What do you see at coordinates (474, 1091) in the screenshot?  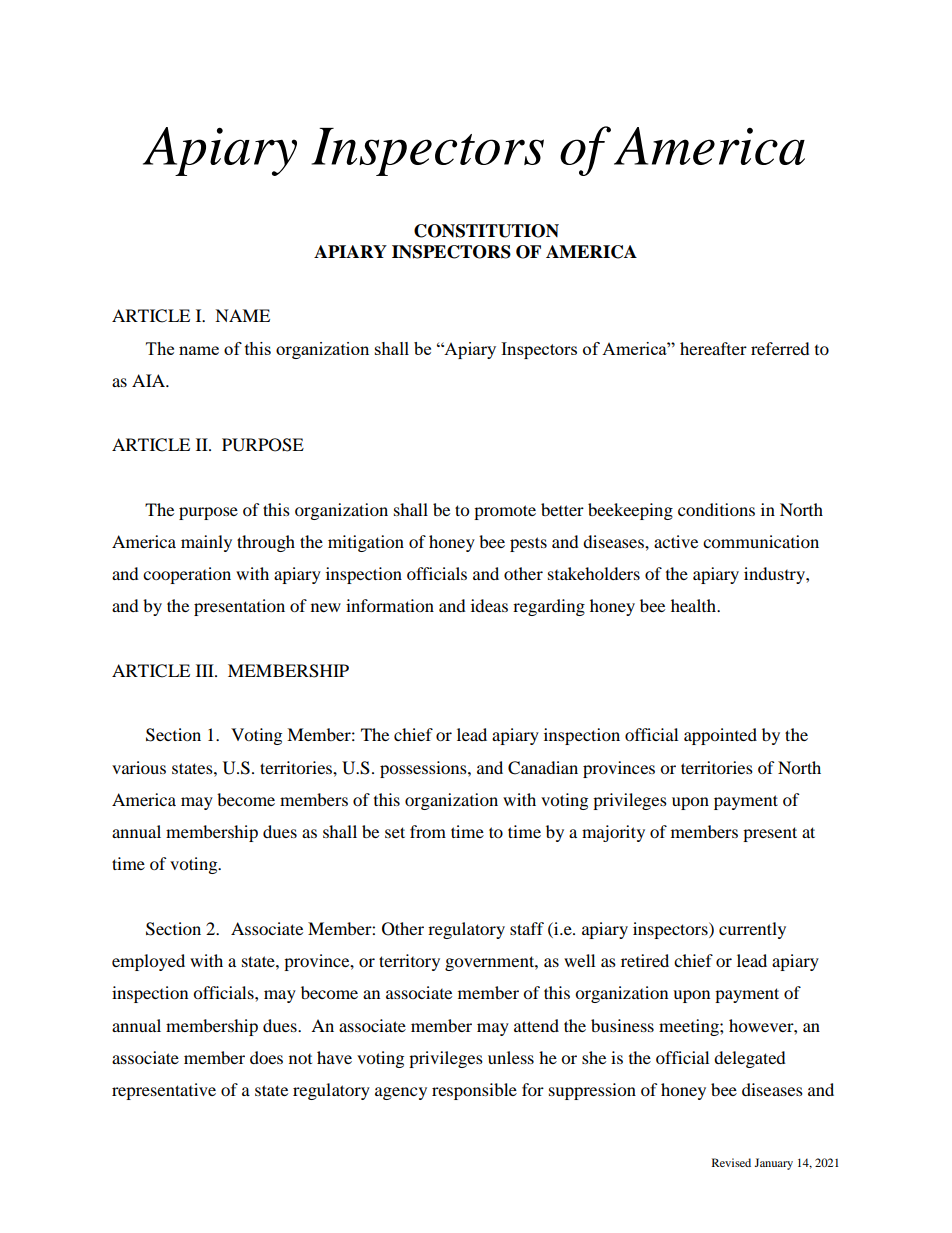 I see `responsible` at bounding box center [474, 1091].
